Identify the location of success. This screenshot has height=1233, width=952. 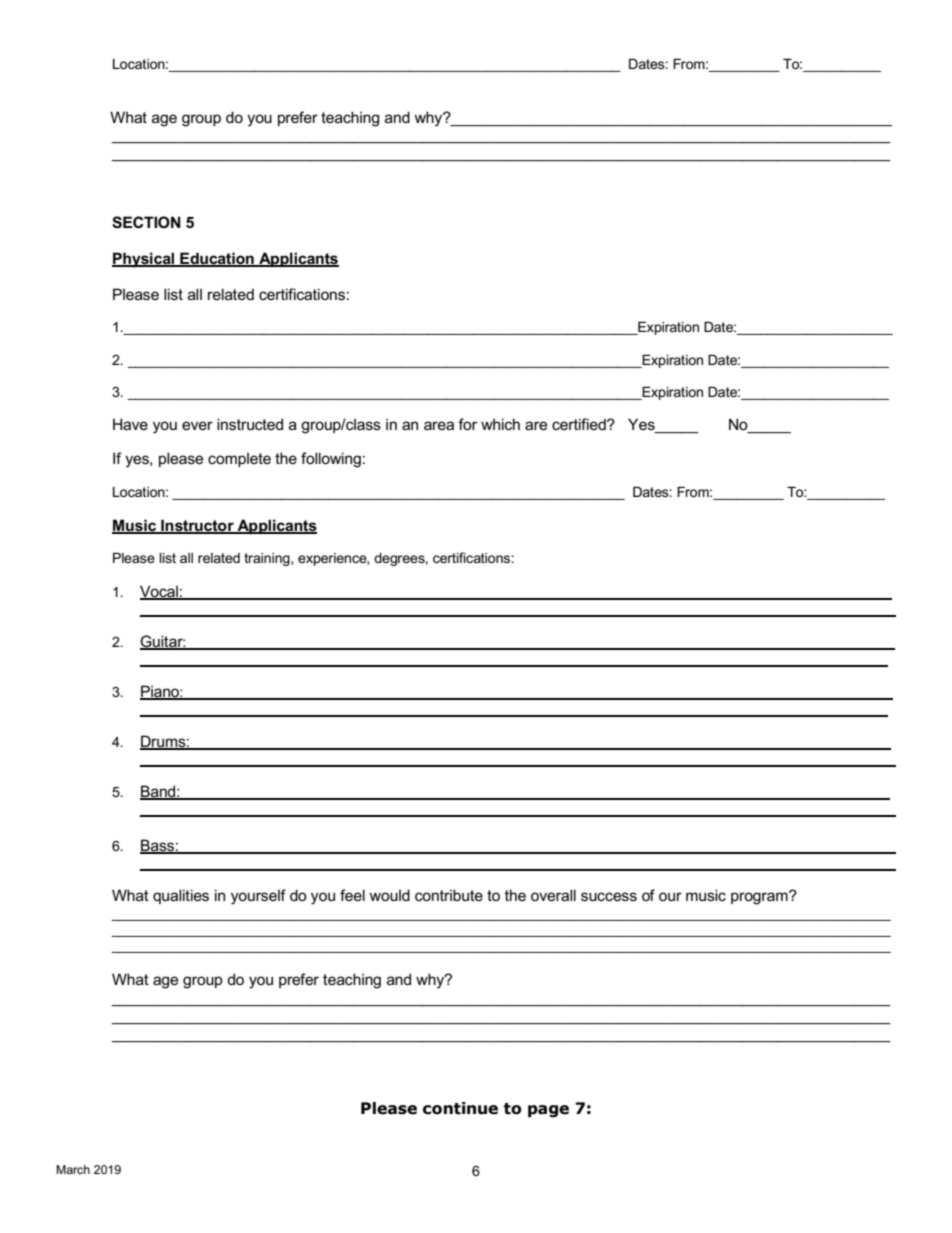
(609, 896).
